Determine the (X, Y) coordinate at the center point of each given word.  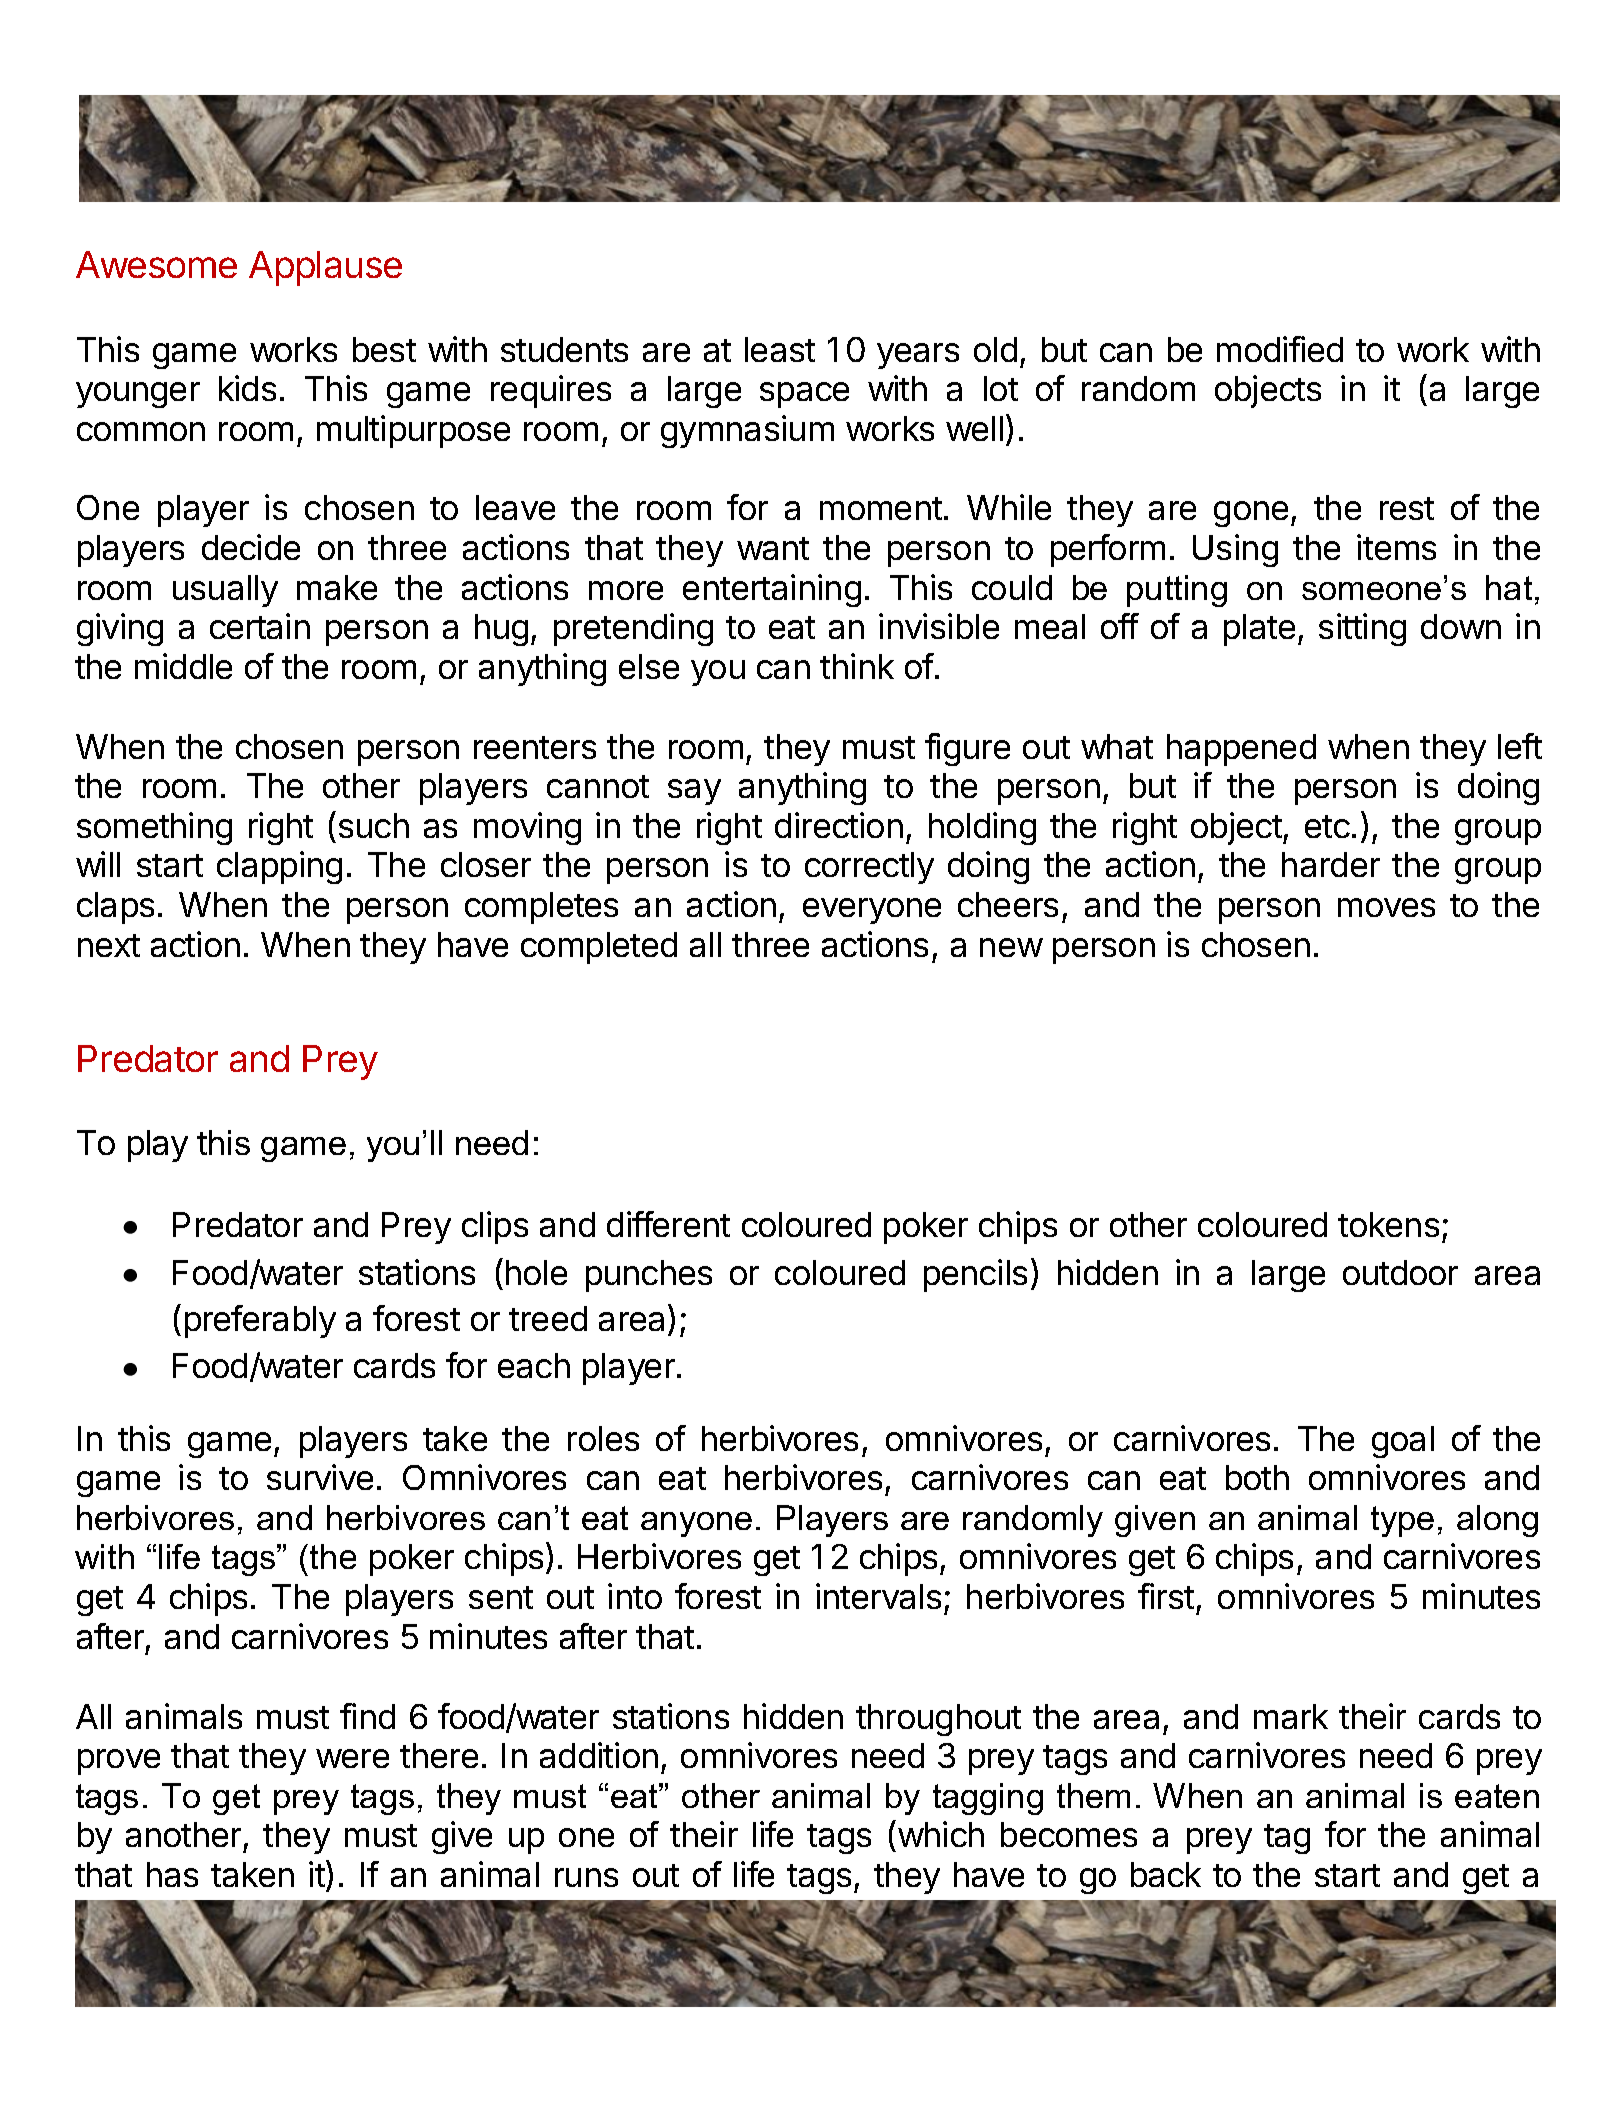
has (172, 1874)
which (941, 1834)
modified (1280, 349)
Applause (325, 268)
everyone (872, 911)
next (109, 945)
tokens (1388, 1224)
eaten (1497, 1796)
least (780, 349)
